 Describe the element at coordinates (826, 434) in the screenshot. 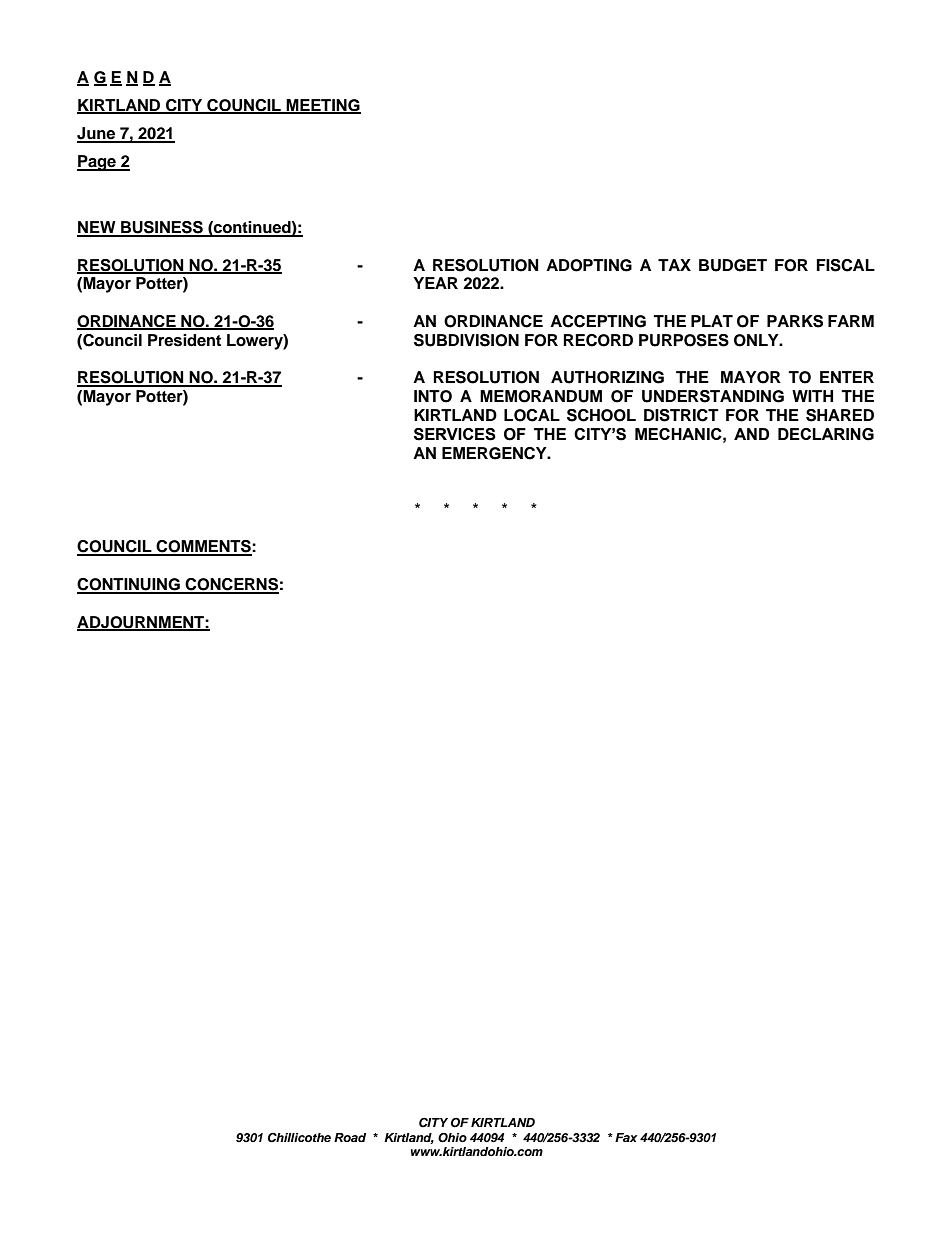

I see `DECLARING` at that location.
